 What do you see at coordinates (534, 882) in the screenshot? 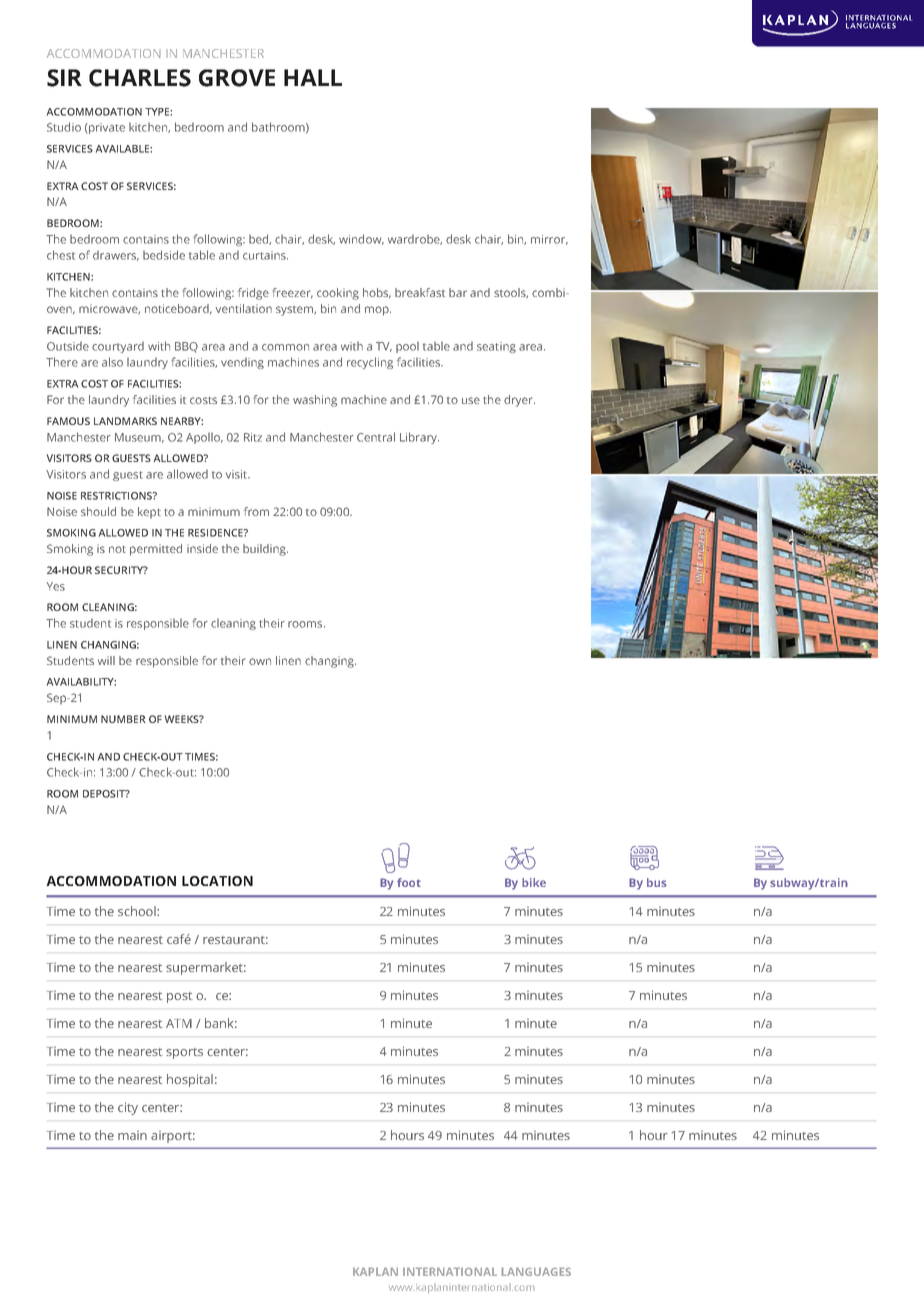
I see `bike` at bounding box center [534, 882].
